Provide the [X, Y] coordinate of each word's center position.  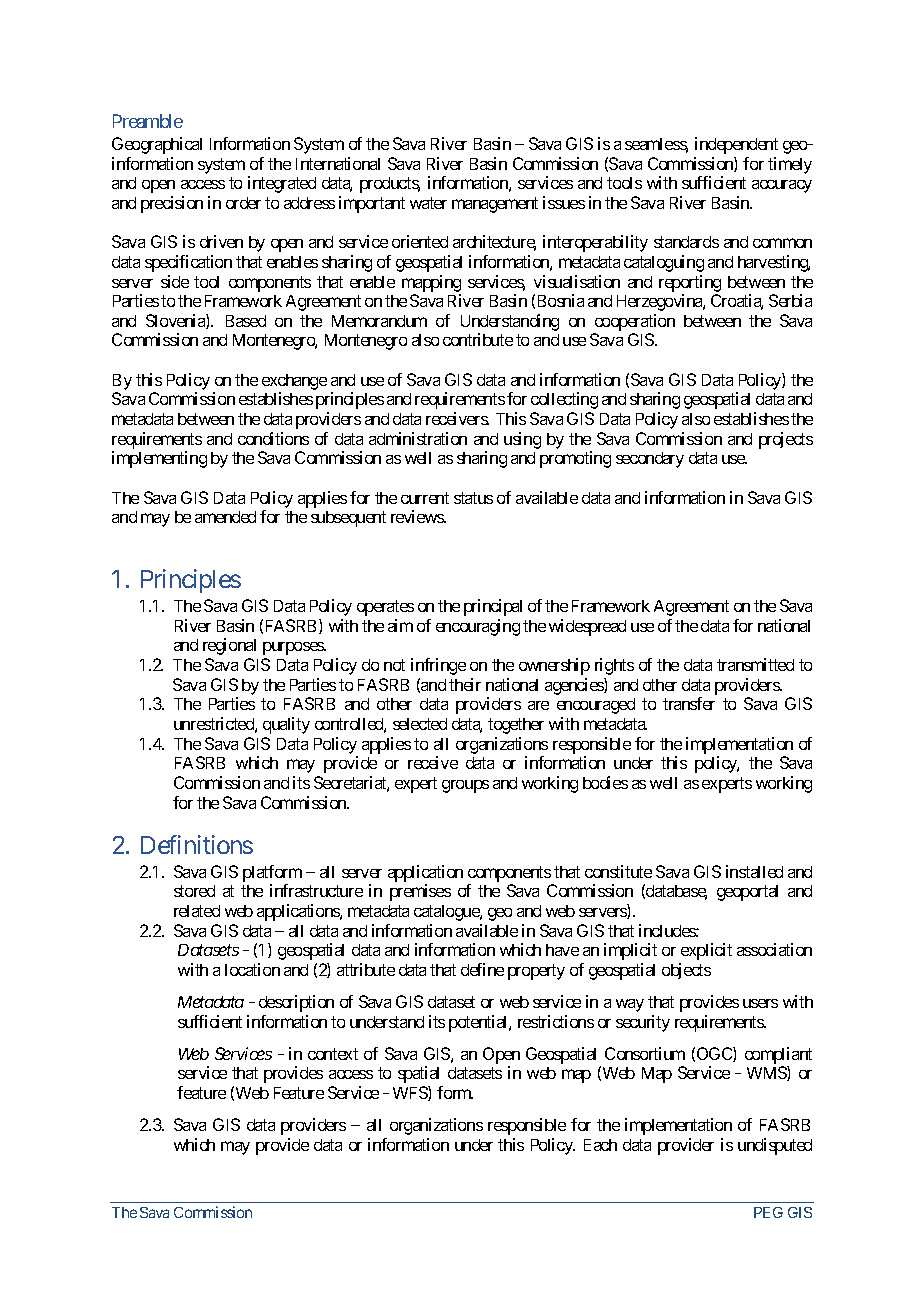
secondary [650, 460]
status [473, 498]
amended [225, 517]
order [243, 203]
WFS [411, 1093]
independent [736, 145]
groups [465, 786]
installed [754, 871]
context [333, 1054]
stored [194, 891]
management [495, 205]
